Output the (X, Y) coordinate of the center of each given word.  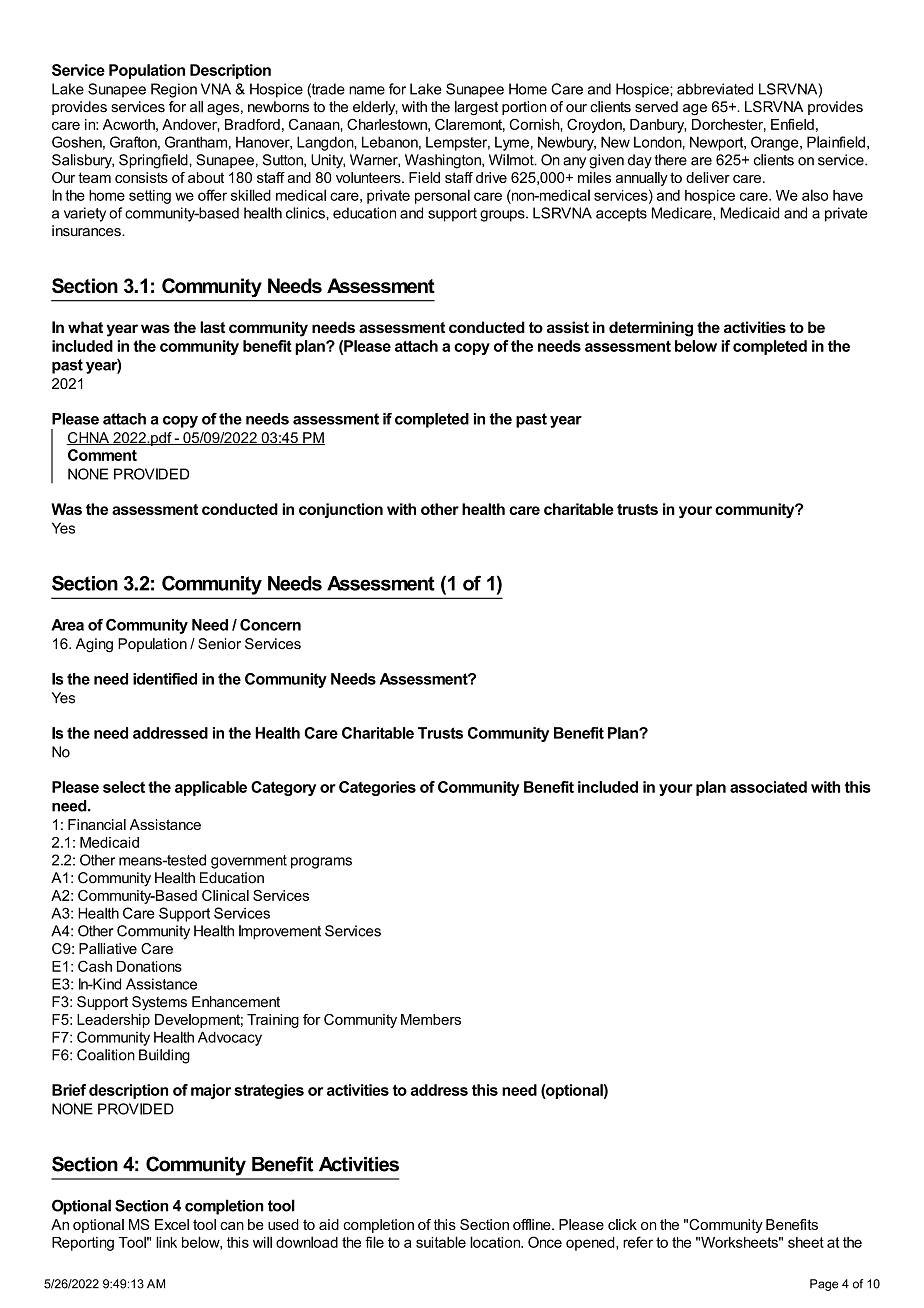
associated (768, 787)
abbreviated (715, 89)
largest (476, 108)
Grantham (196, 142)
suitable (441, 1242)
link (166, 1242)
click (622, 1224)
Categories (377, 788)
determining (651, 329)
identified (165, 679)
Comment (102, 455)
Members (431, 1019)
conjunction (341, 510)
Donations (149, 966)
